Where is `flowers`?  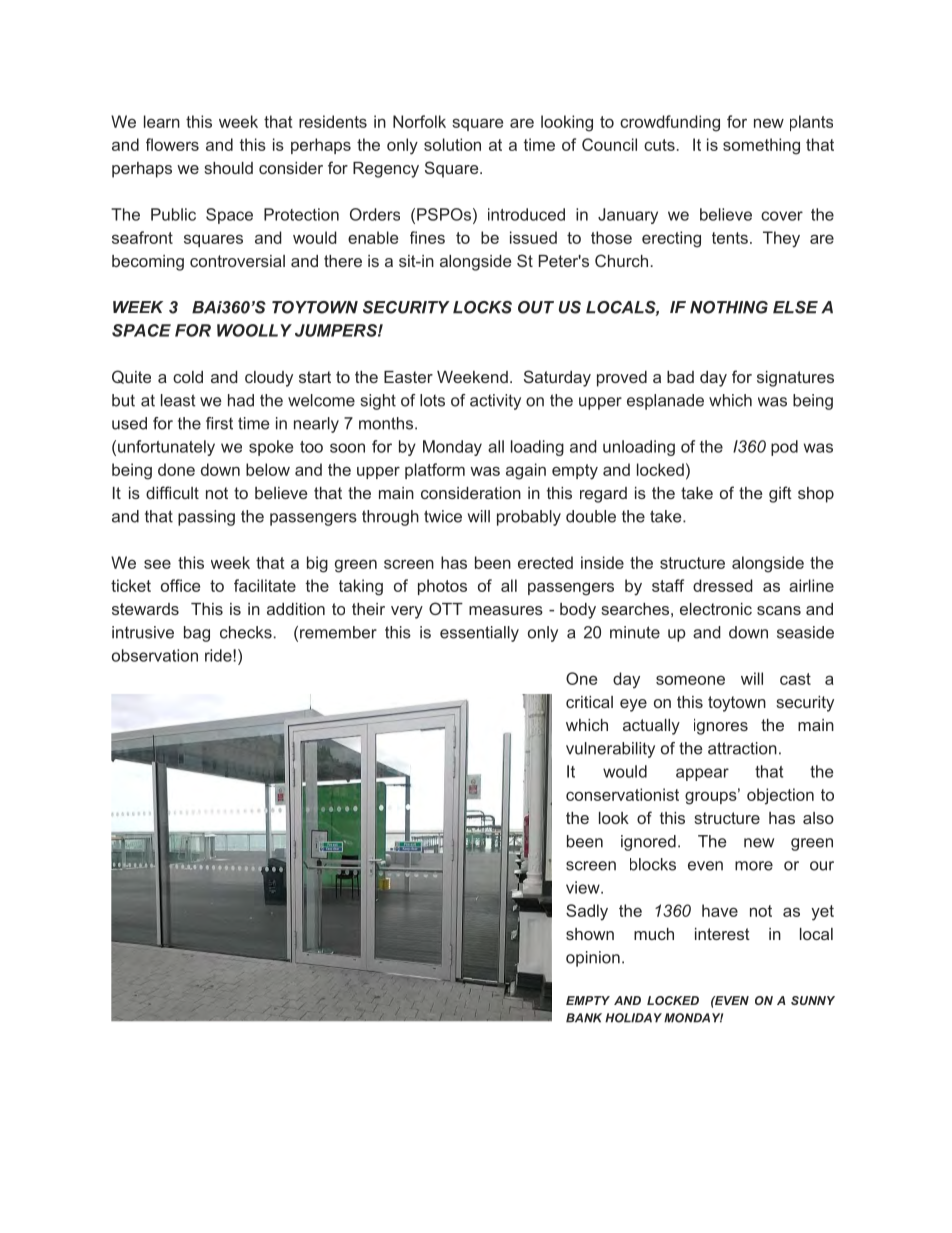 flowers is located at coordinates (172, 144).
